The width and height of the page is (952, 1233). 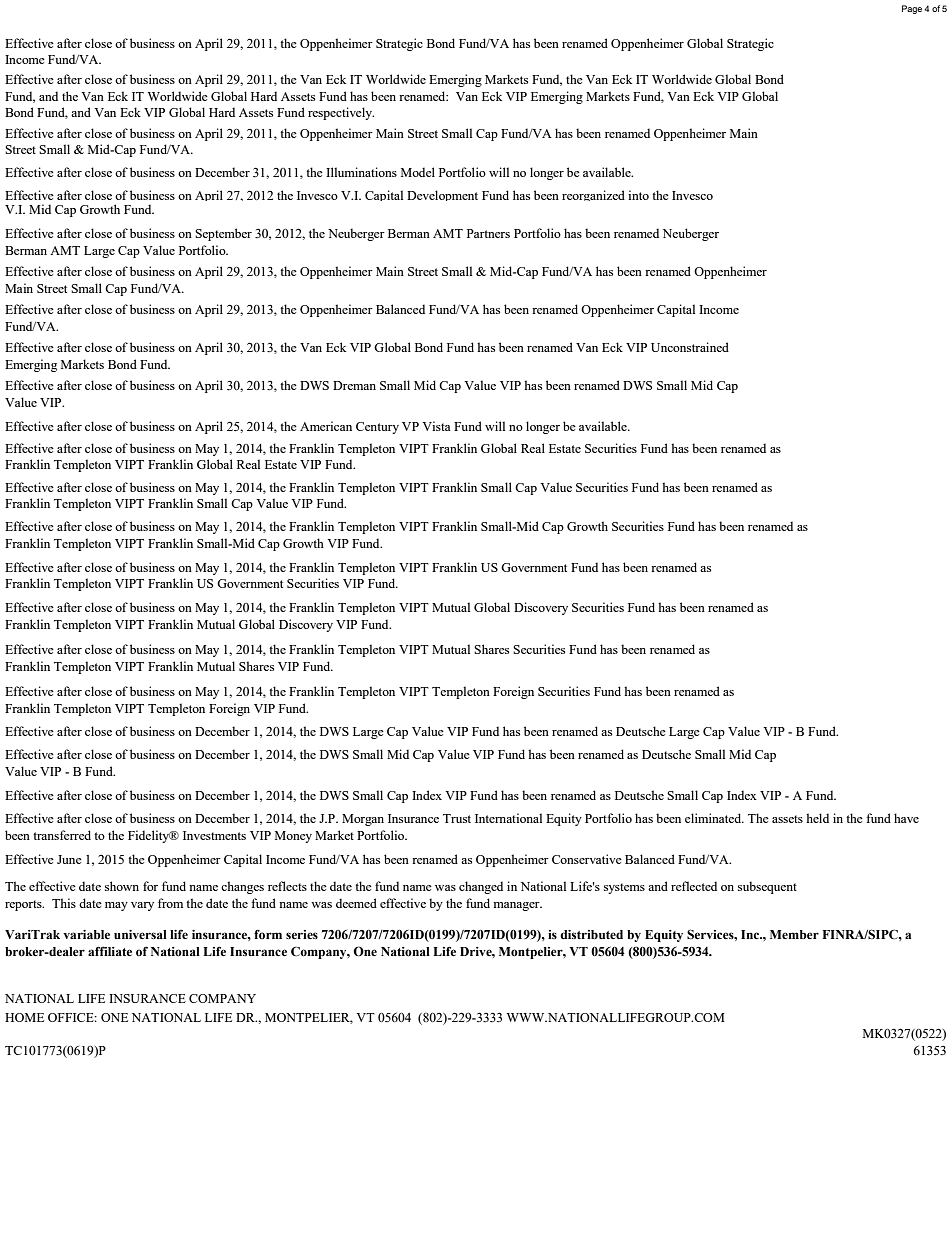 I want to click on manager, so click(x=517, y=906).
